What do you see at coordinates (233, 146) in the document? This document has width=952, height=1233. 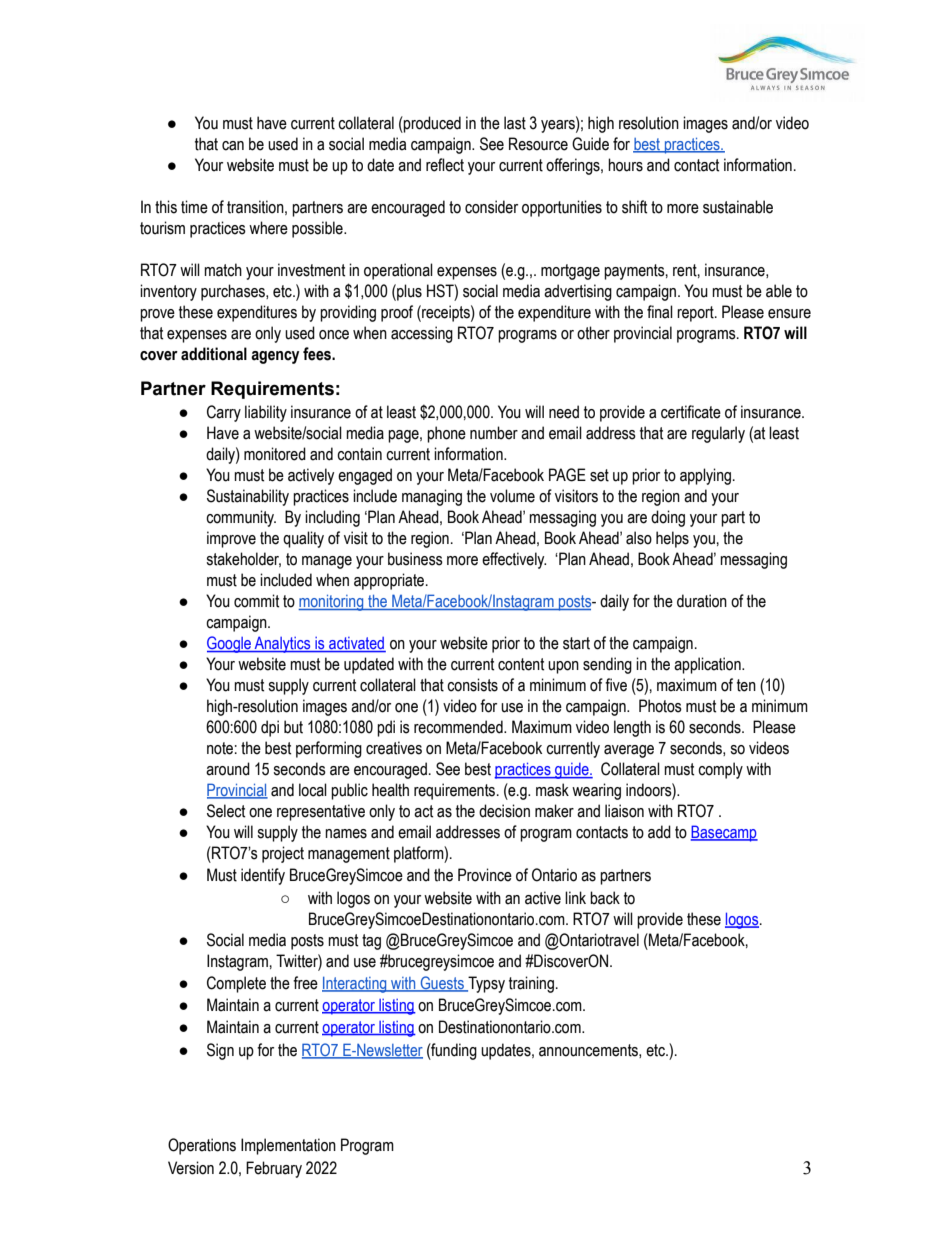 I see `can` at bounding box center [233, 146].
